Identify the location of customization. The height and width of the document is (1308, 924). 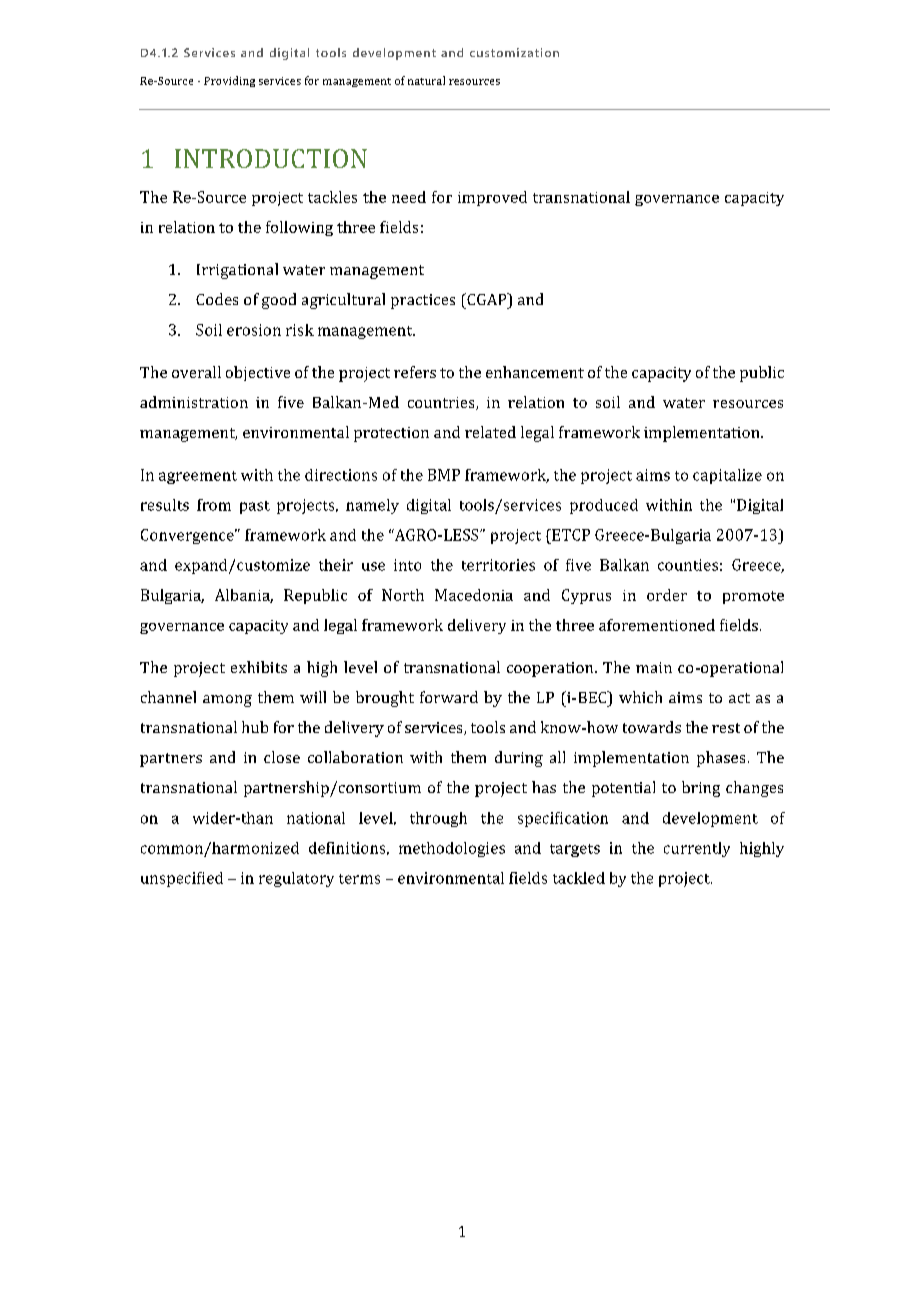
(514, 52).
